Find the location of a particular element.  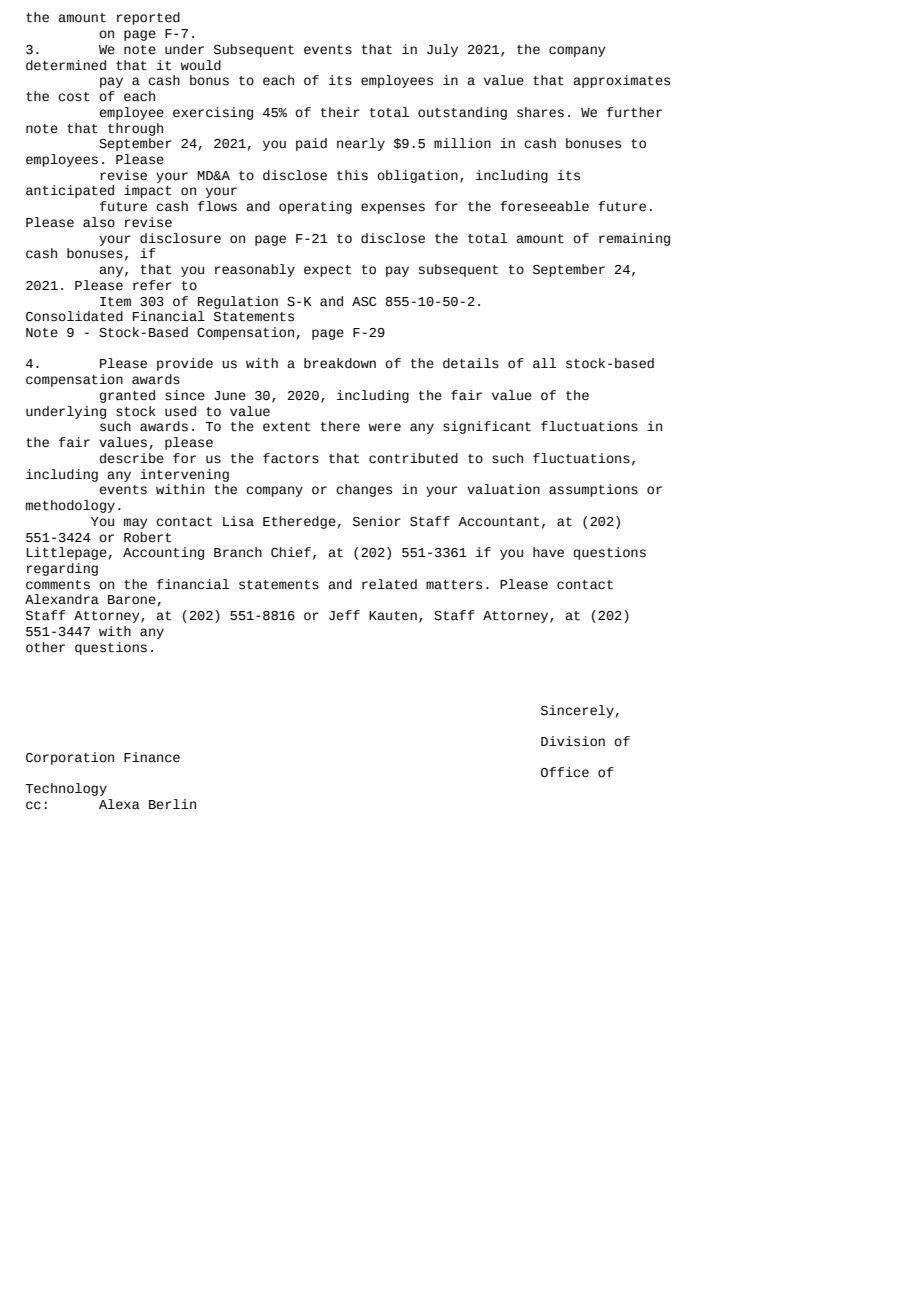

reported is located at coordinates (148, 18).
